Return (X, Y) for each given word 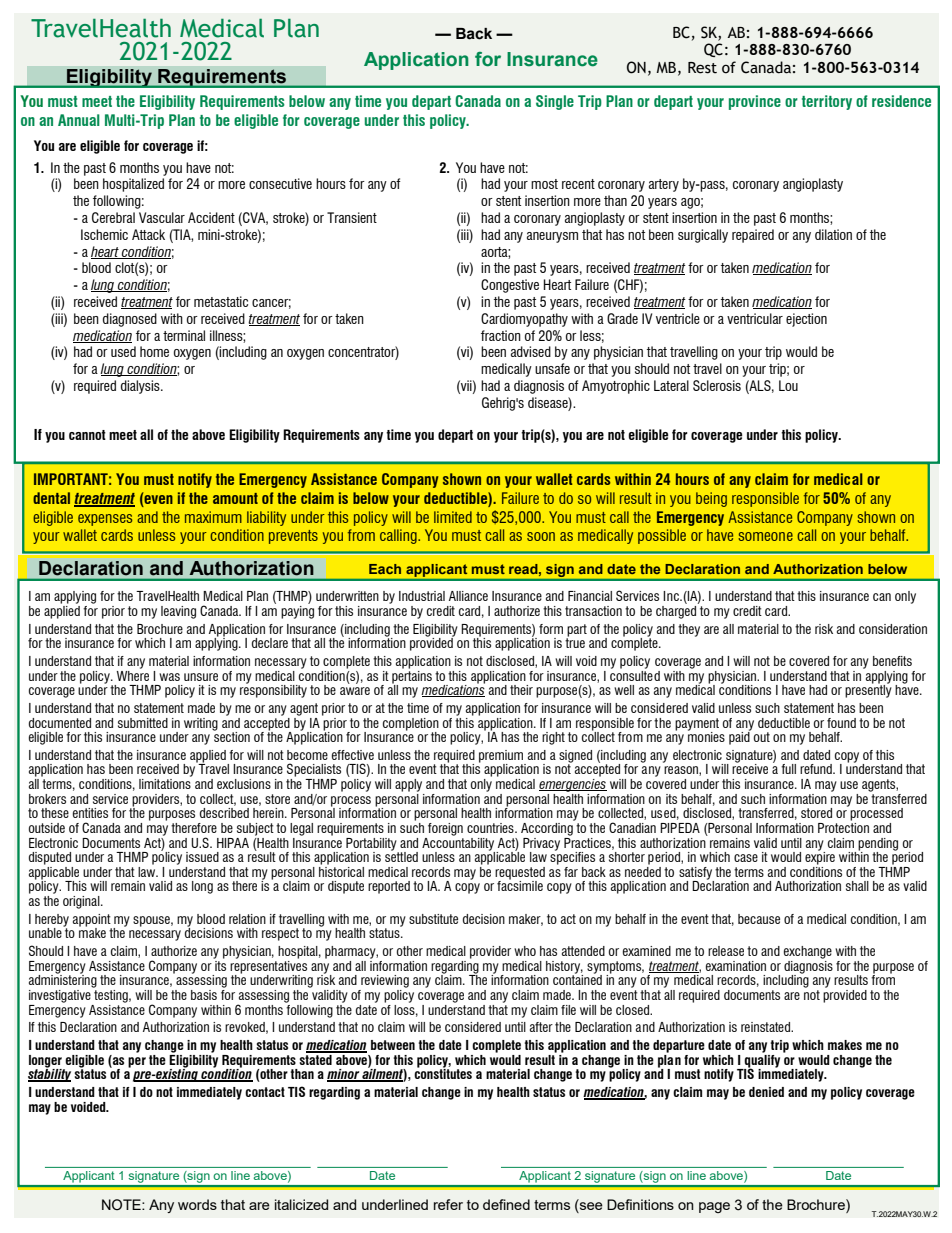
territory (827, 102)
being (711, 499)
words (197, 1204)
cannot (87, 435)
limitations (165, 782)
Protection (843, 826)
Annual (79, 120)
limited (453, 517)
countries (491, 828)
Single (555, 102)
